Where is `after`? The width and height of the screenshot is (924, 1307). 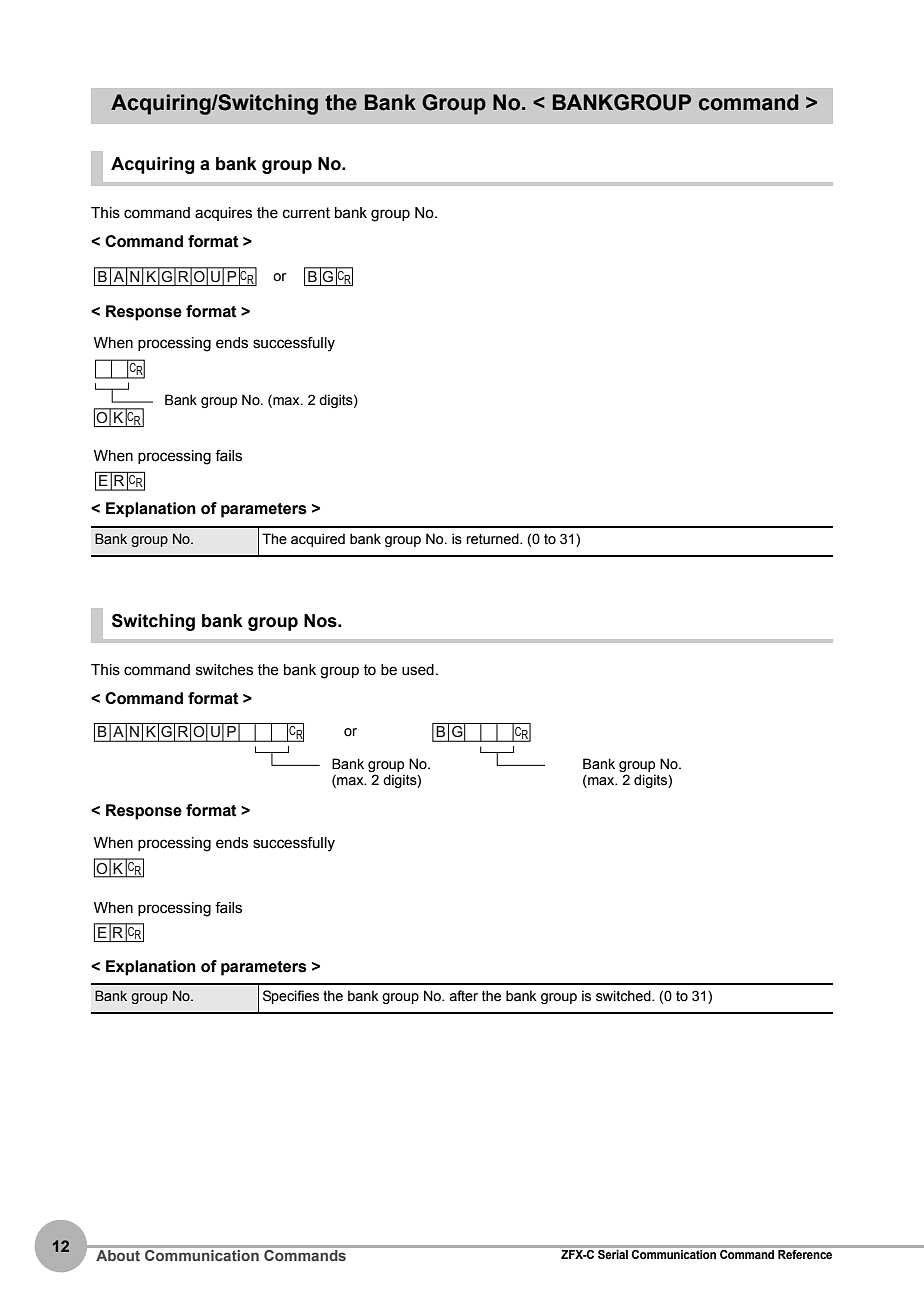 after is located at coordinates (463, 996).
